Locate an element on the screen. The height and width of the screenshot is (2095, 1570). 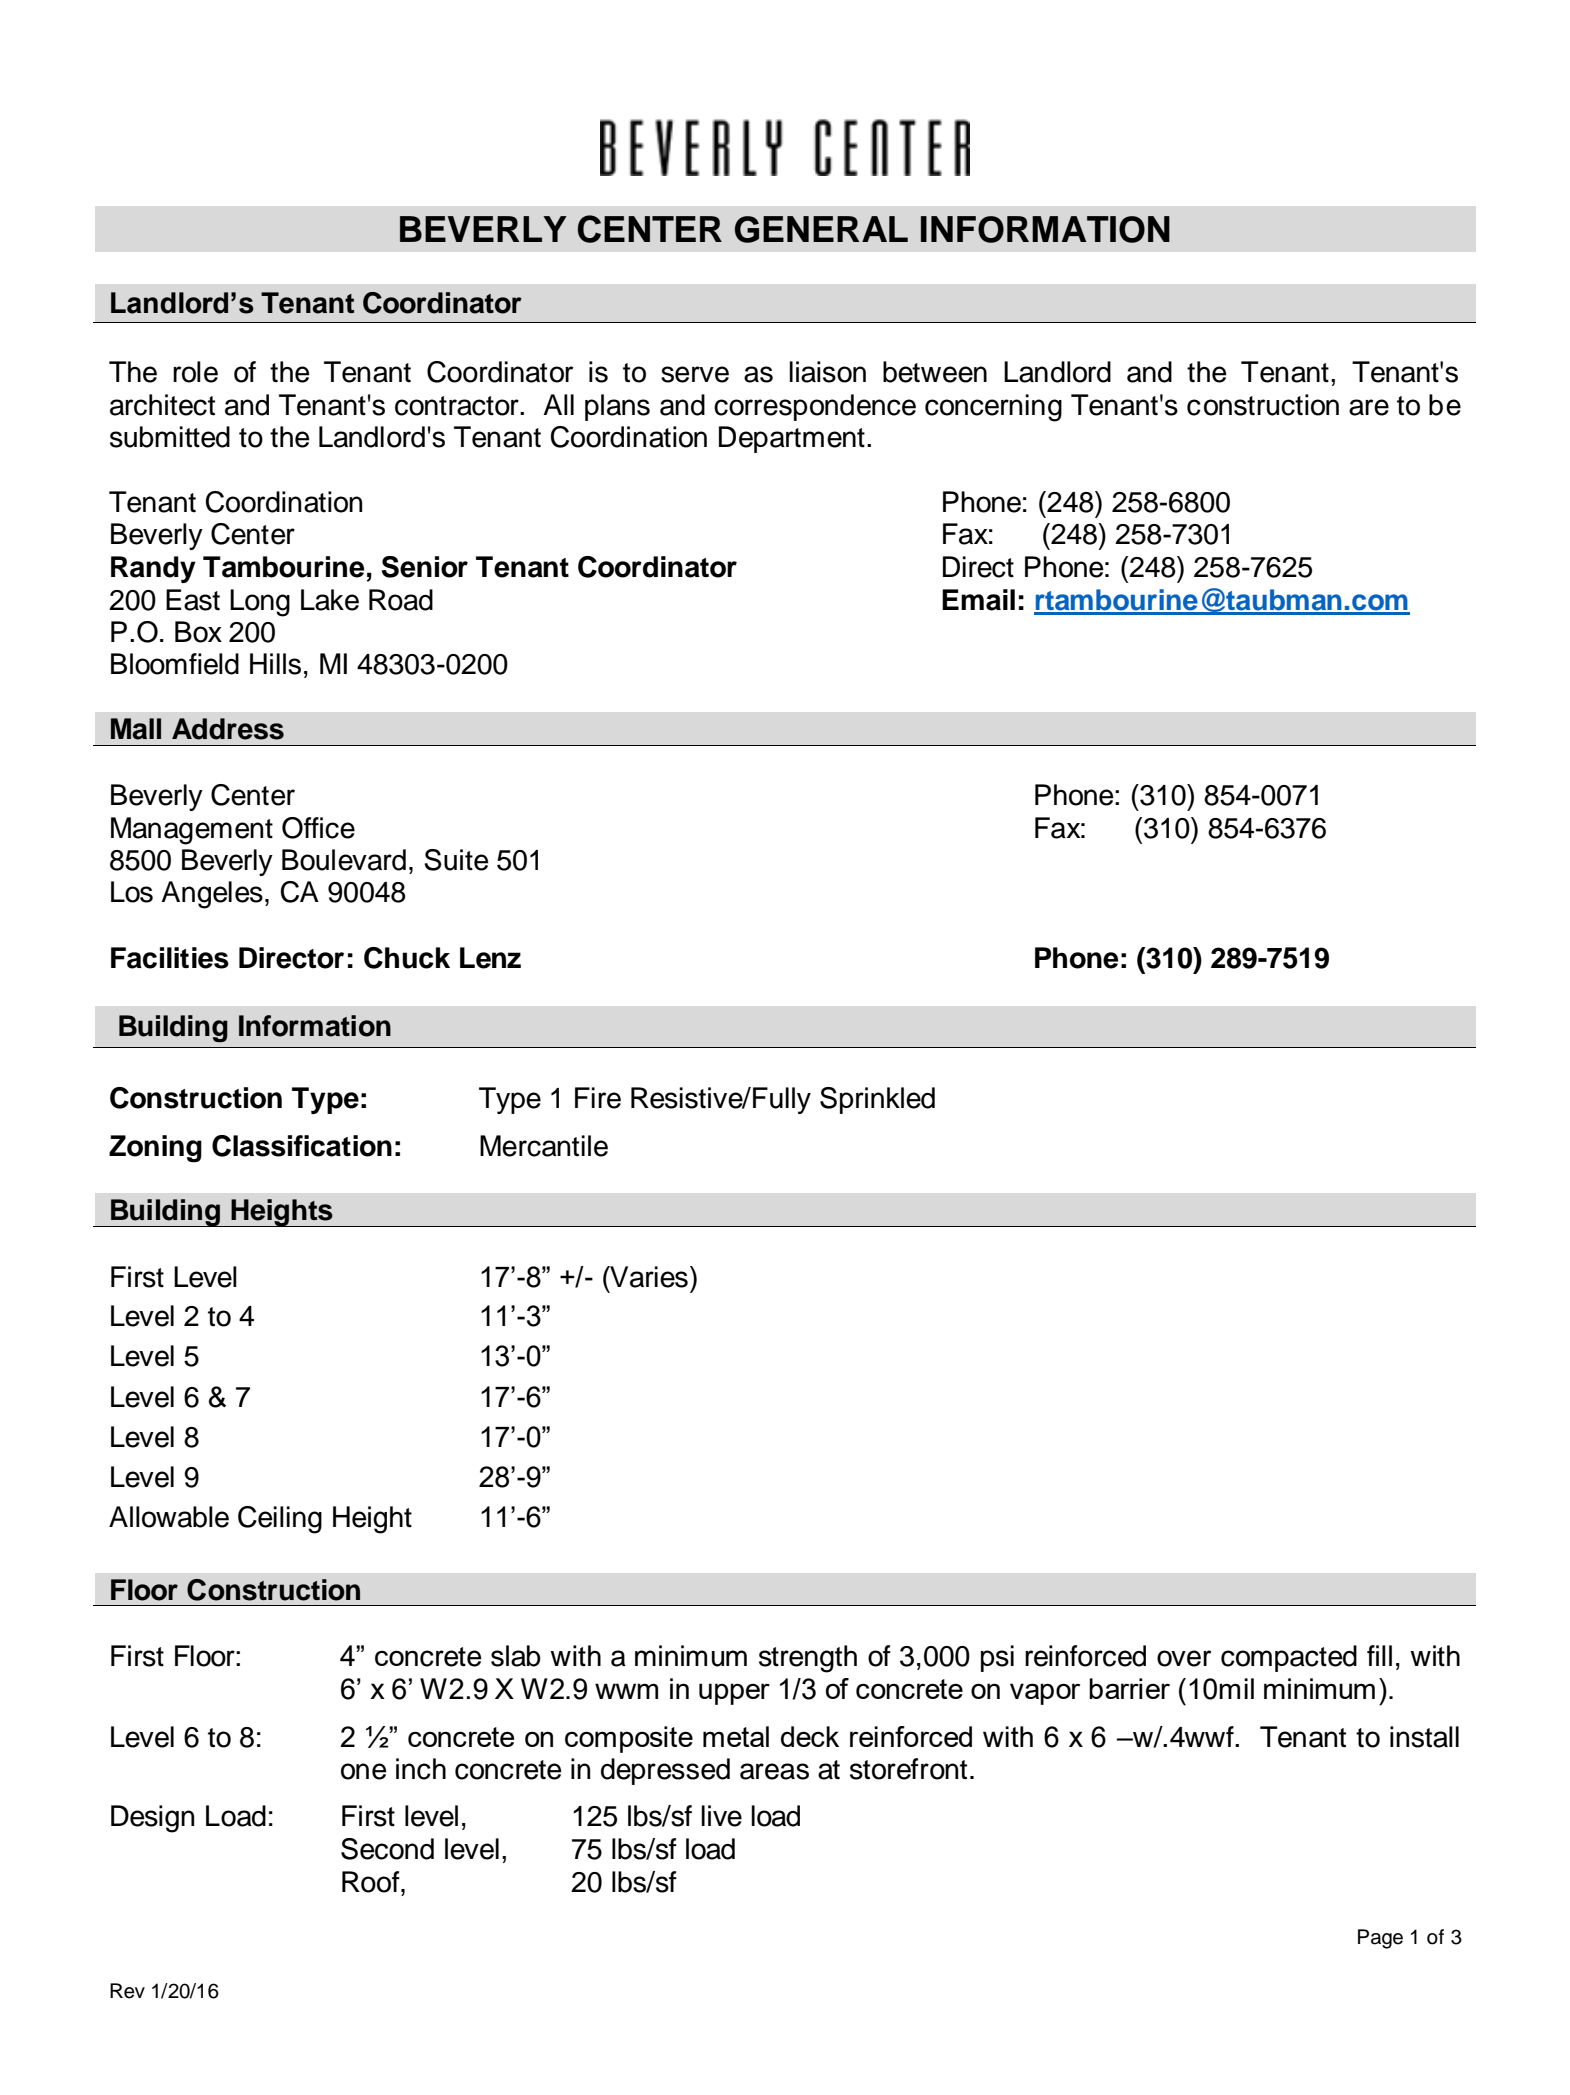
strength is located at coordinates (808, 1659).
